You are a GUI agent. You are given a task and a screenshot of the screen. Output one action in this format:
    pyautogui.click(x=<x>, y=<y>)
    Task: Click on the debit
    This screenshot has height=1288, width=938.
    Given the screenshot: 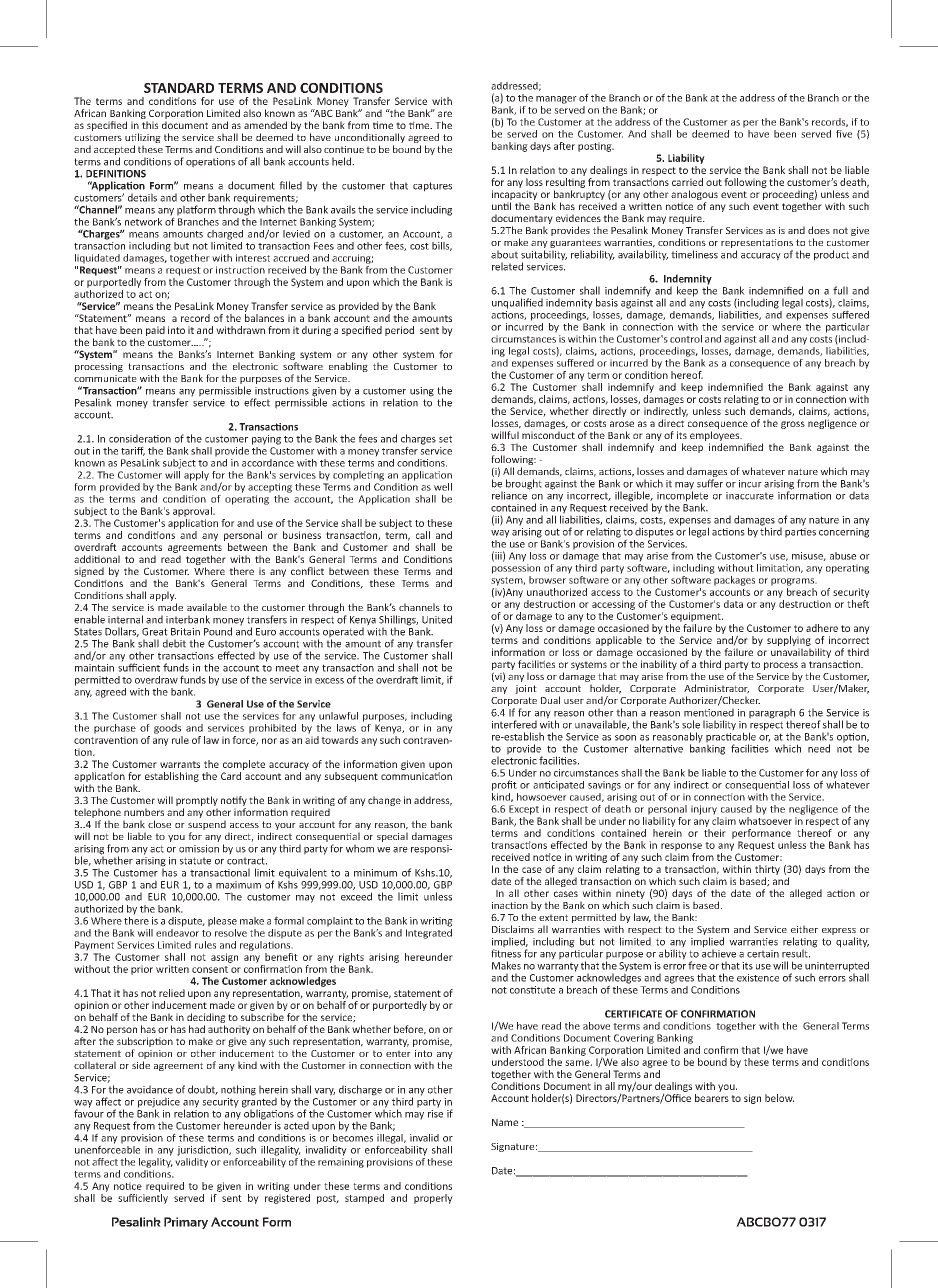 What is the action you would take?
    pyautogui.click(x=174, y=643)
